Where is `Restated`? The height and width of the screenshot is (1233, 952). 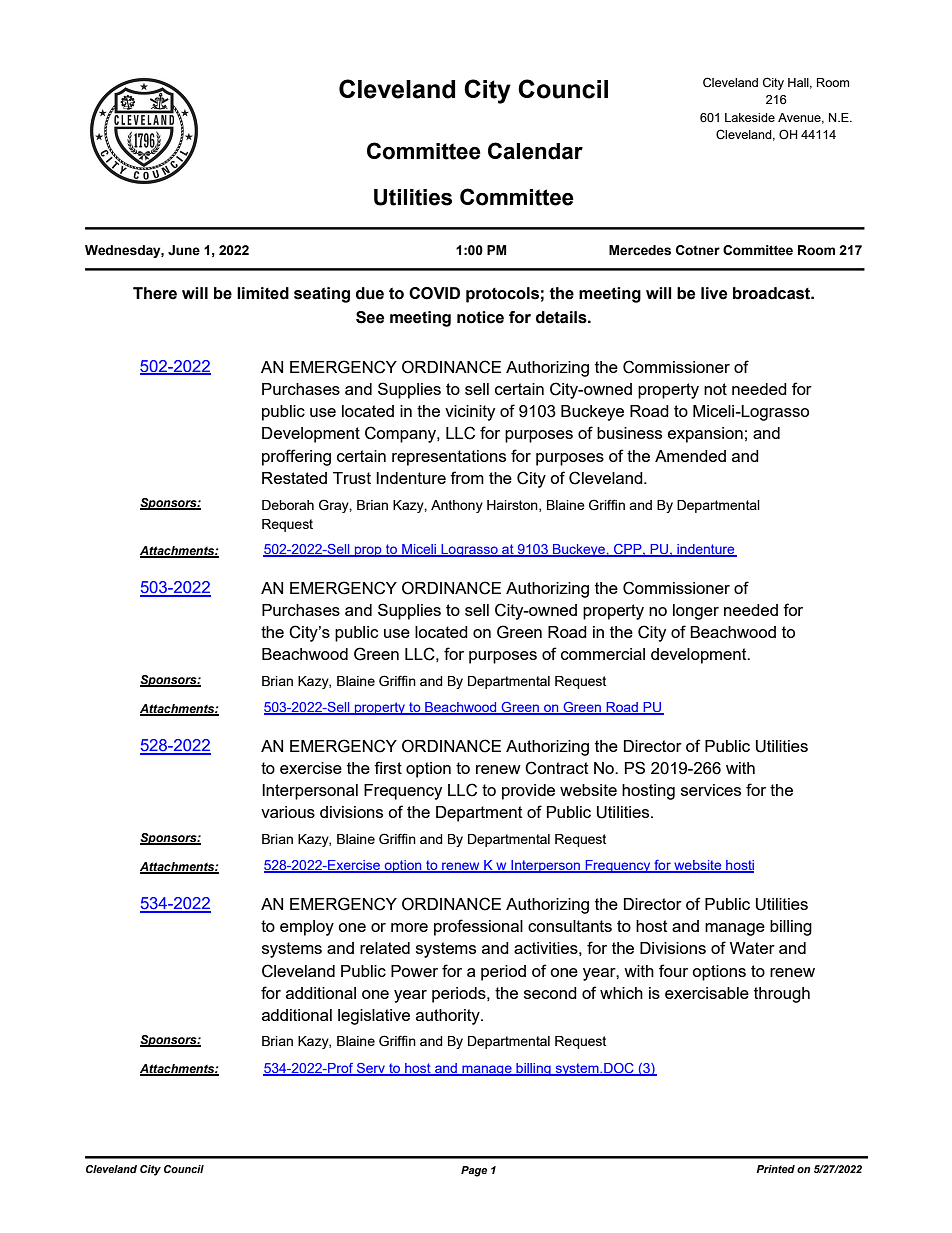 Restated is located at coordinates (294, 478).
